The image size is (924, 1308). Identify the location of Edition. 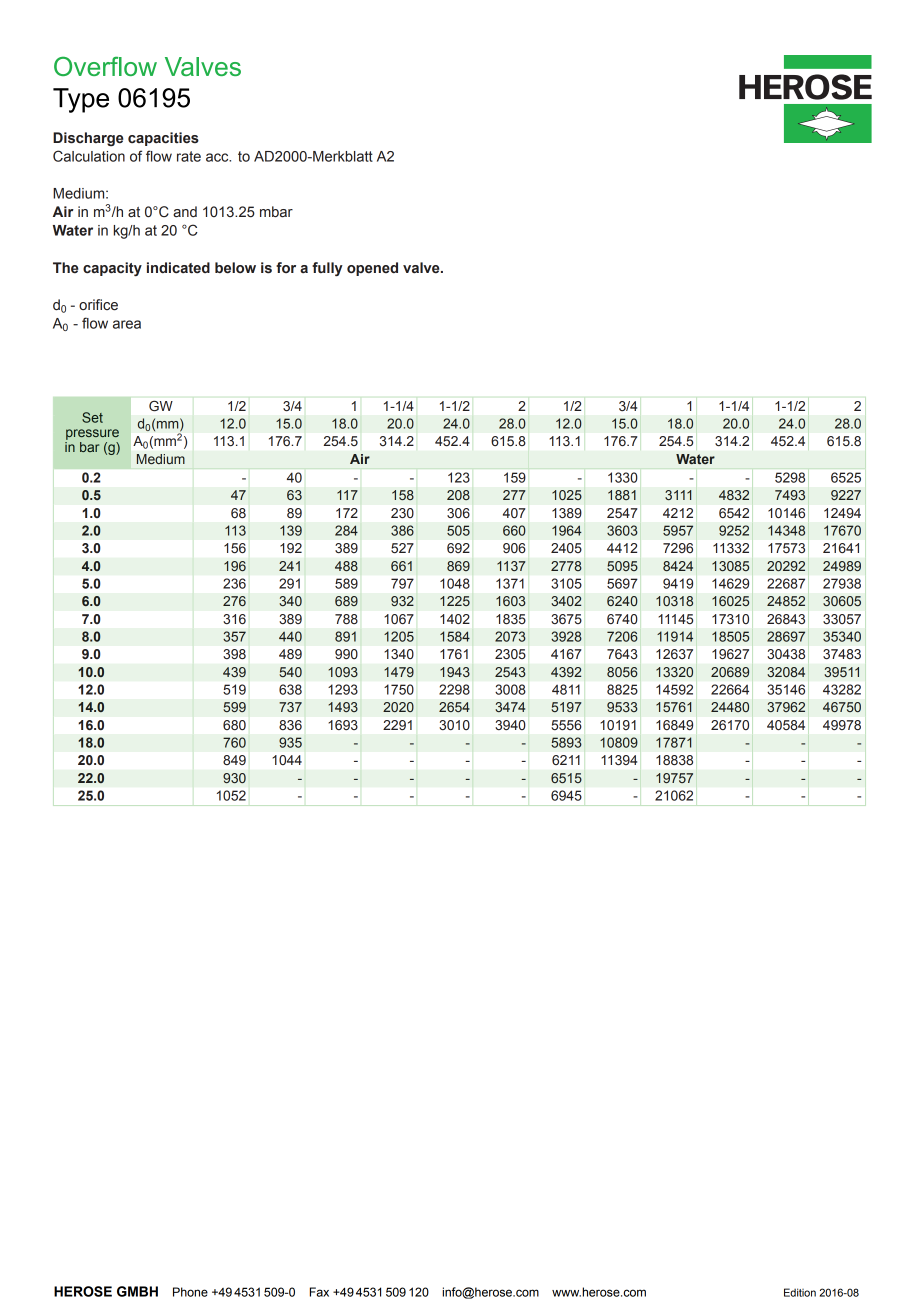
(800, 1292).
